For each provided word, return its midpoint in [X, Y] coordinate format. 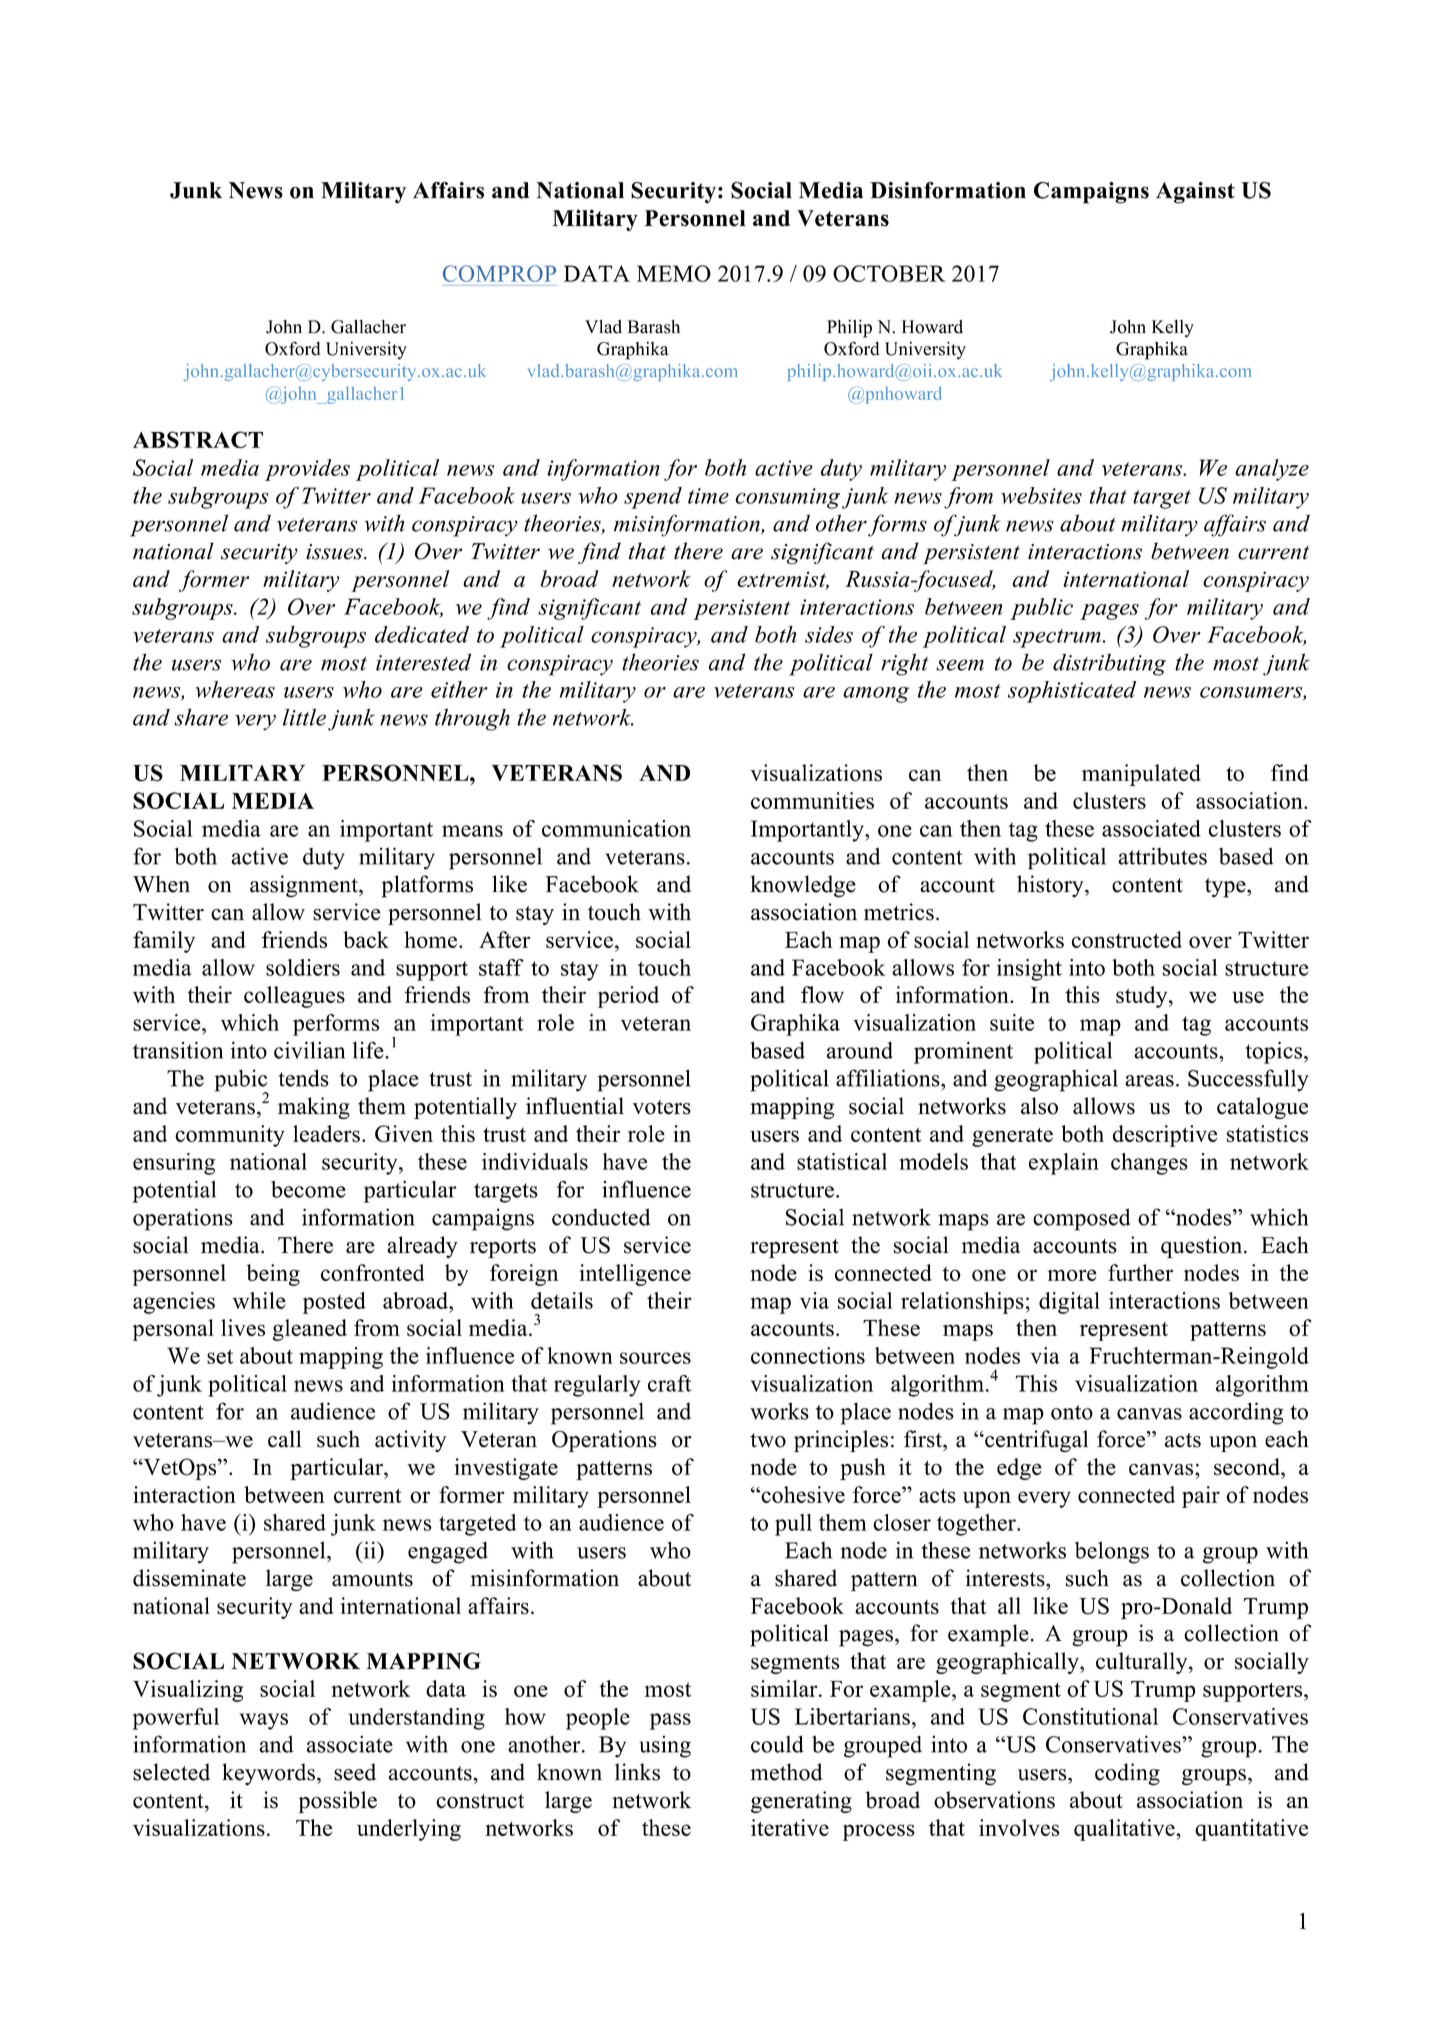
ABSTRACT [198, 439]
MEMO [674, 273]
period [628, 997]
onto [1072, 1412]
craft [669, 1383]
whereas [235, 689]
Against [1195, 193]
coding [1127, 1774]
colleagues [294, 997]
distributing [1109, 664]
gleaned [309, 1330]
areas [1149, 1081]
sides [829, 634]
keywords [268, 1774]
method [786, 1772]
